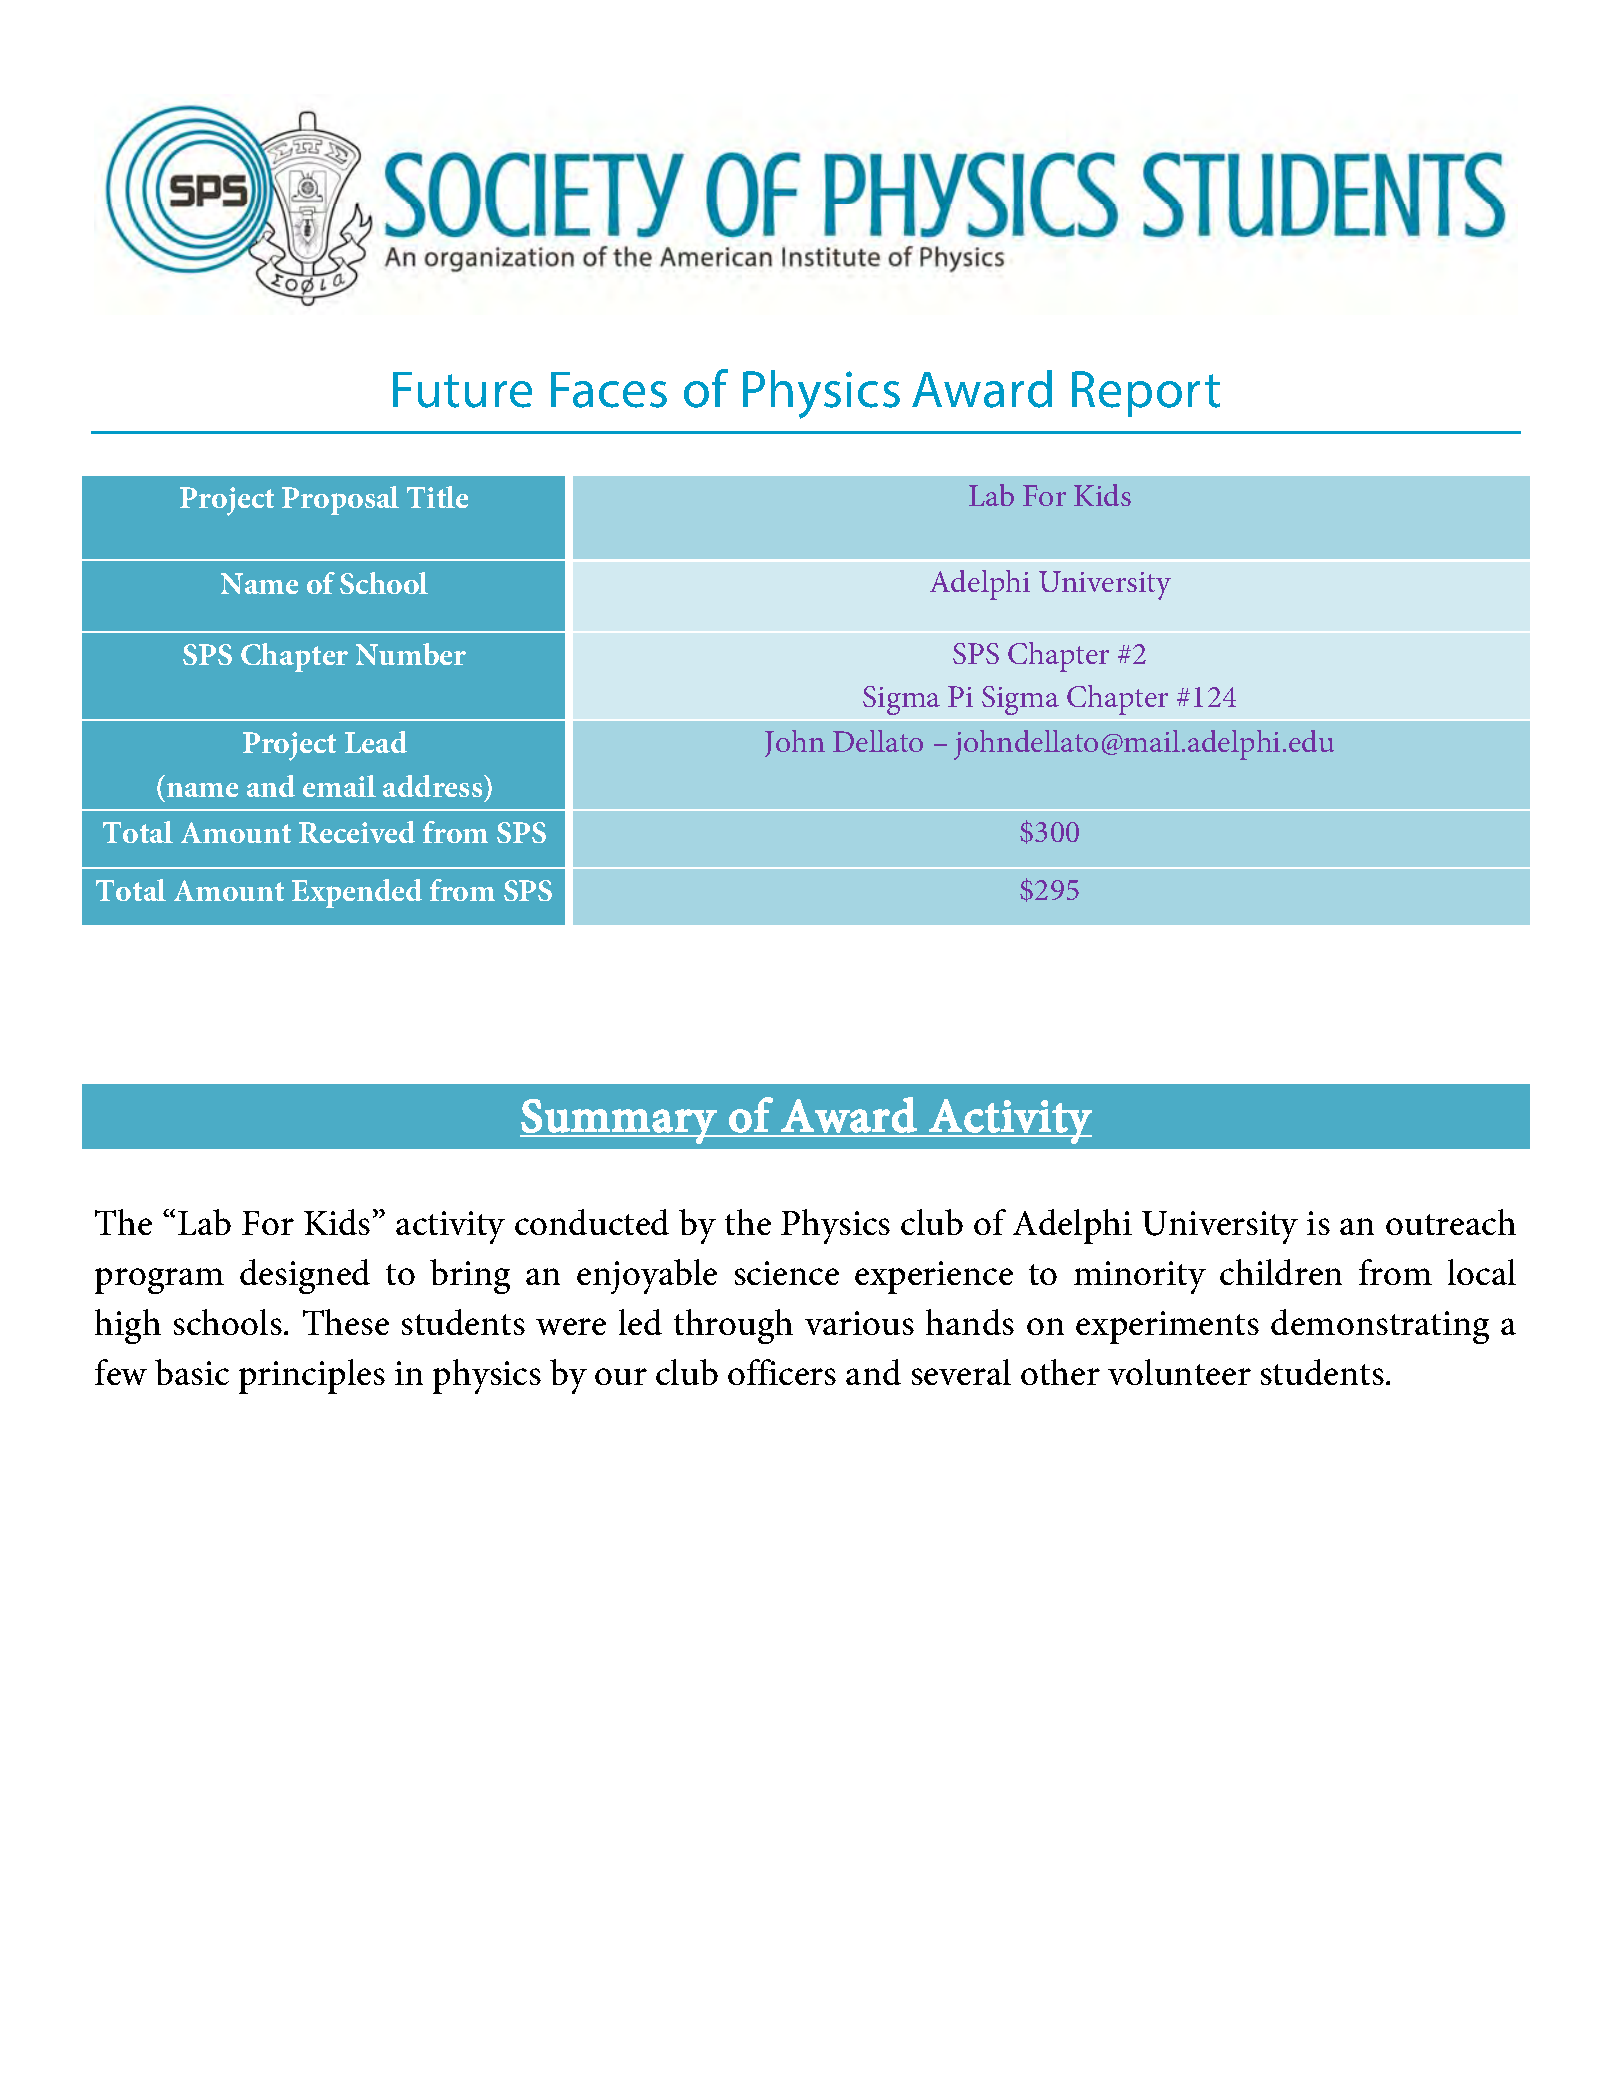  I want to click on Faces, so click(609, 390).
